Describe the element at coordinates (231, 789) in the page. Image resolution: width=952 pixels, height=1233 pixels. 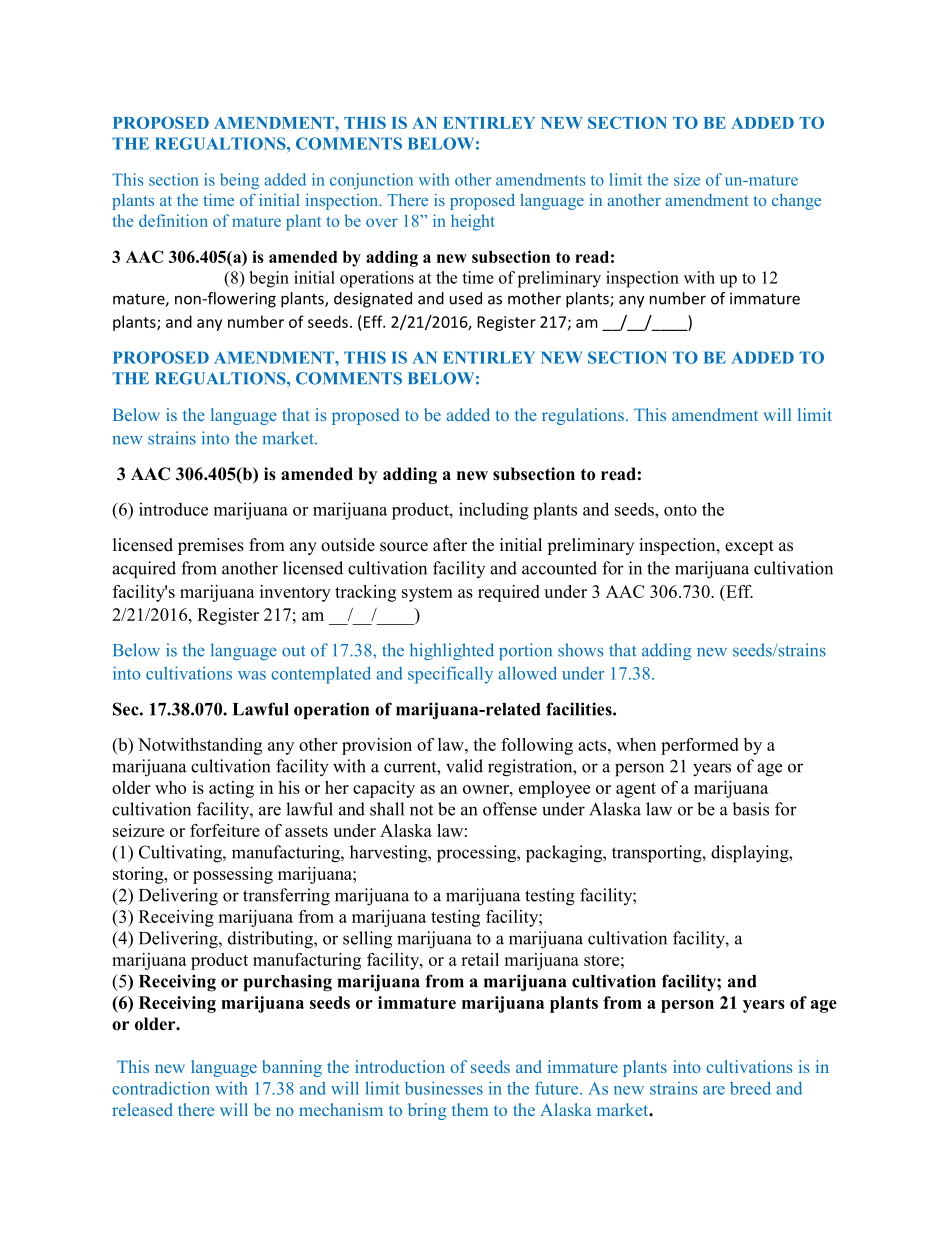
I see `acting` at that location.
